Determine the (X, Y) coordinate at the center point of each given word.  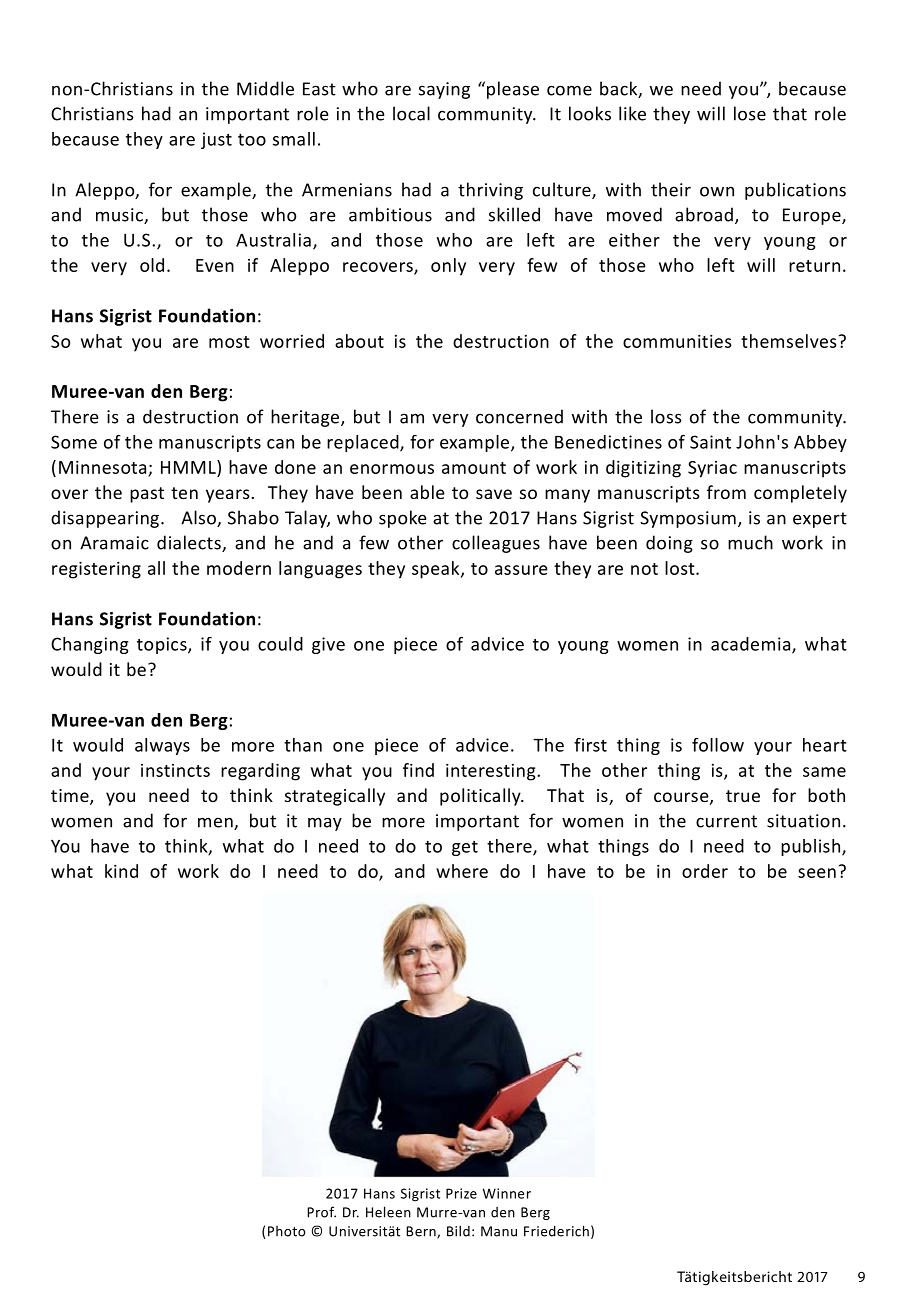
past (147, 495)
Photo (287, 1231)
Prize (461, 1193)
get (465, 848)
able (427, 492)
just (216, 140)
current (726, 821)
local (411, 113)
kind (121, 871)
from (726, 492)
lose (750, 113)
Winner (507, 1193)
